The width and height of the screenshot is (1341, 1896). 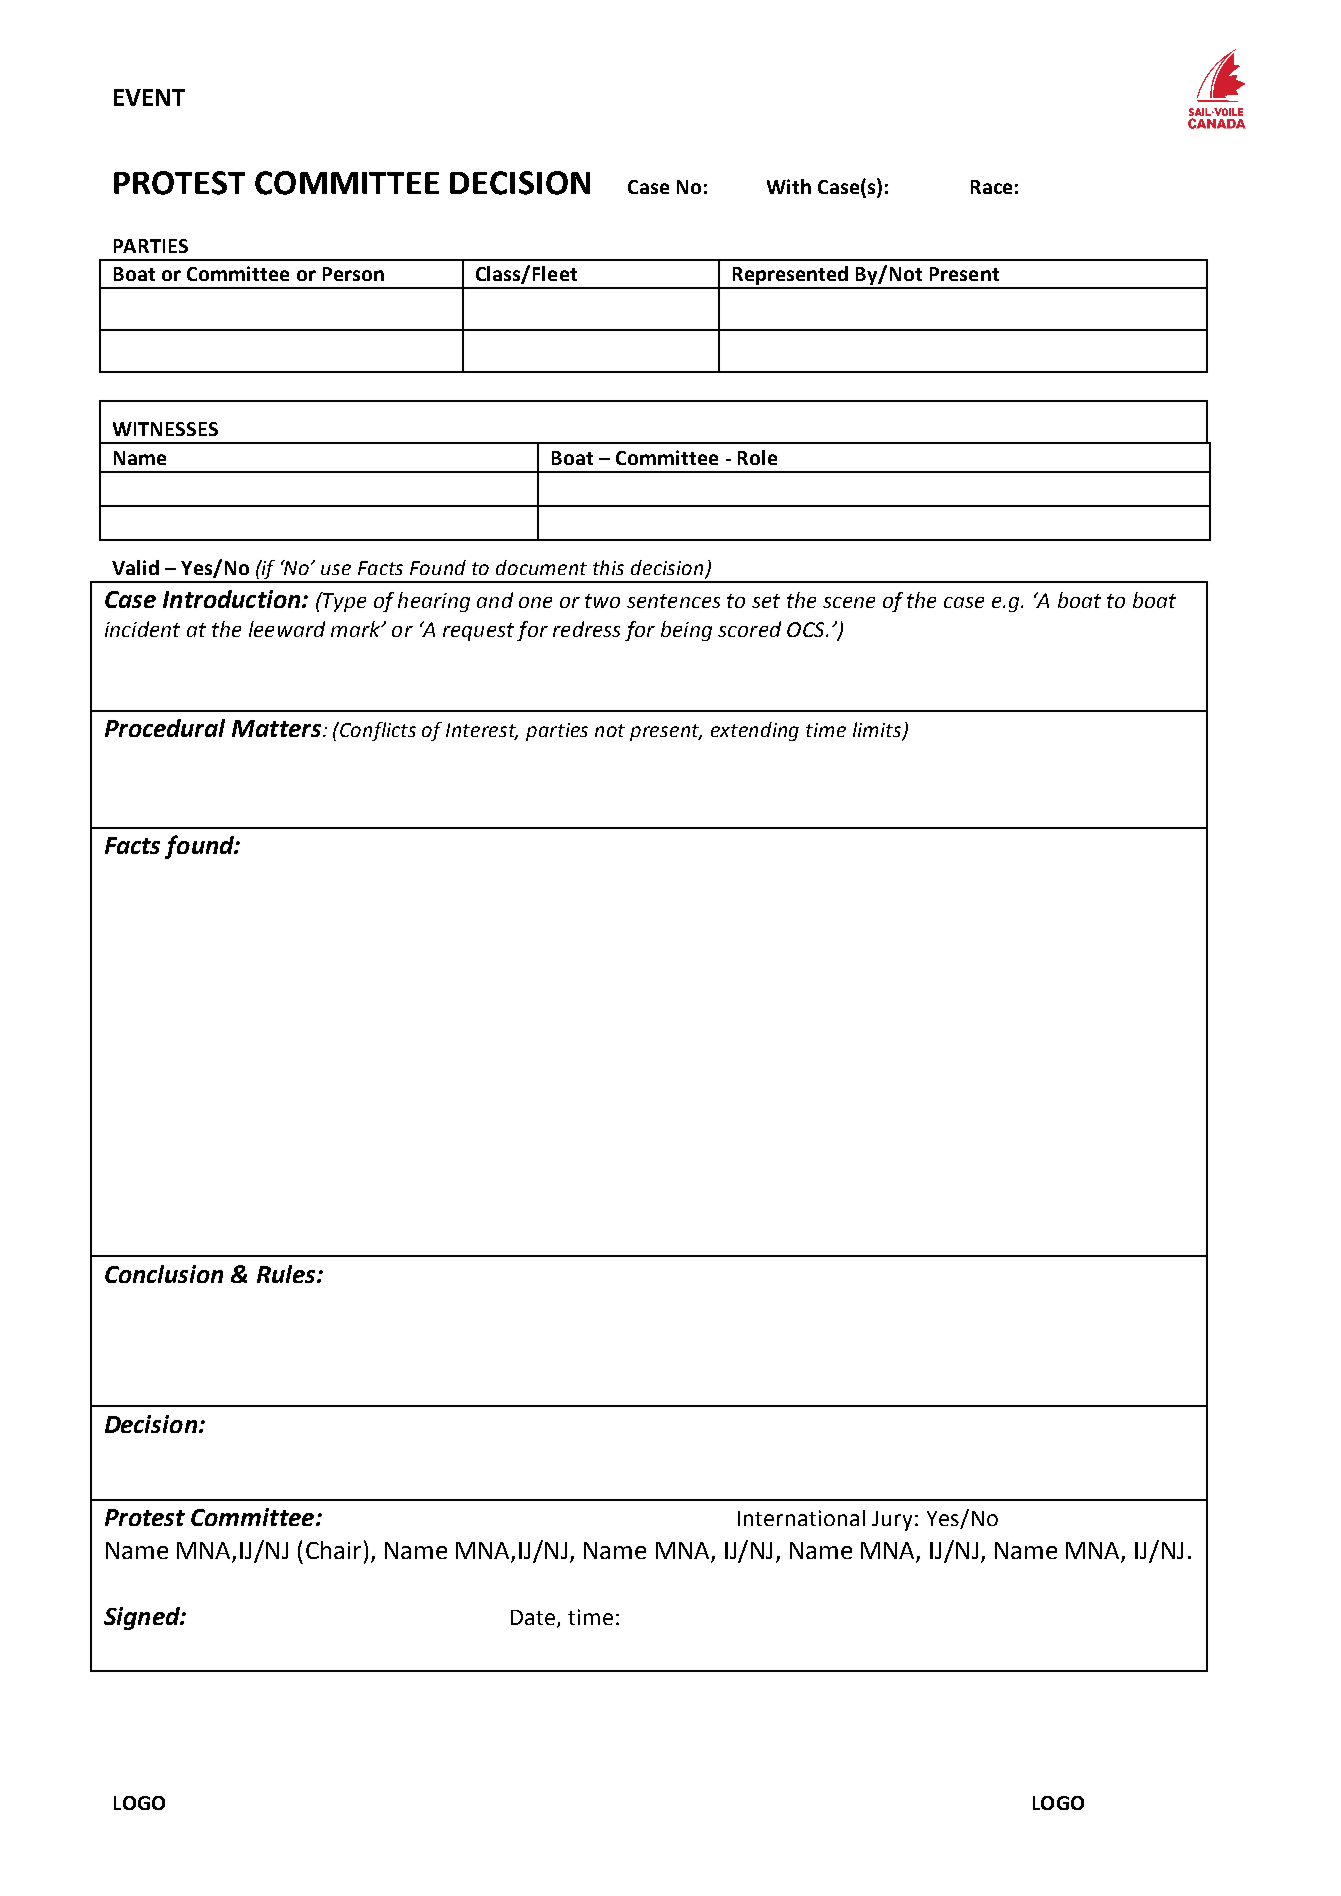 What do you see at coordinates (849, 602) in the screenshot?
I see `scene` at bounding box center [849, 602].
